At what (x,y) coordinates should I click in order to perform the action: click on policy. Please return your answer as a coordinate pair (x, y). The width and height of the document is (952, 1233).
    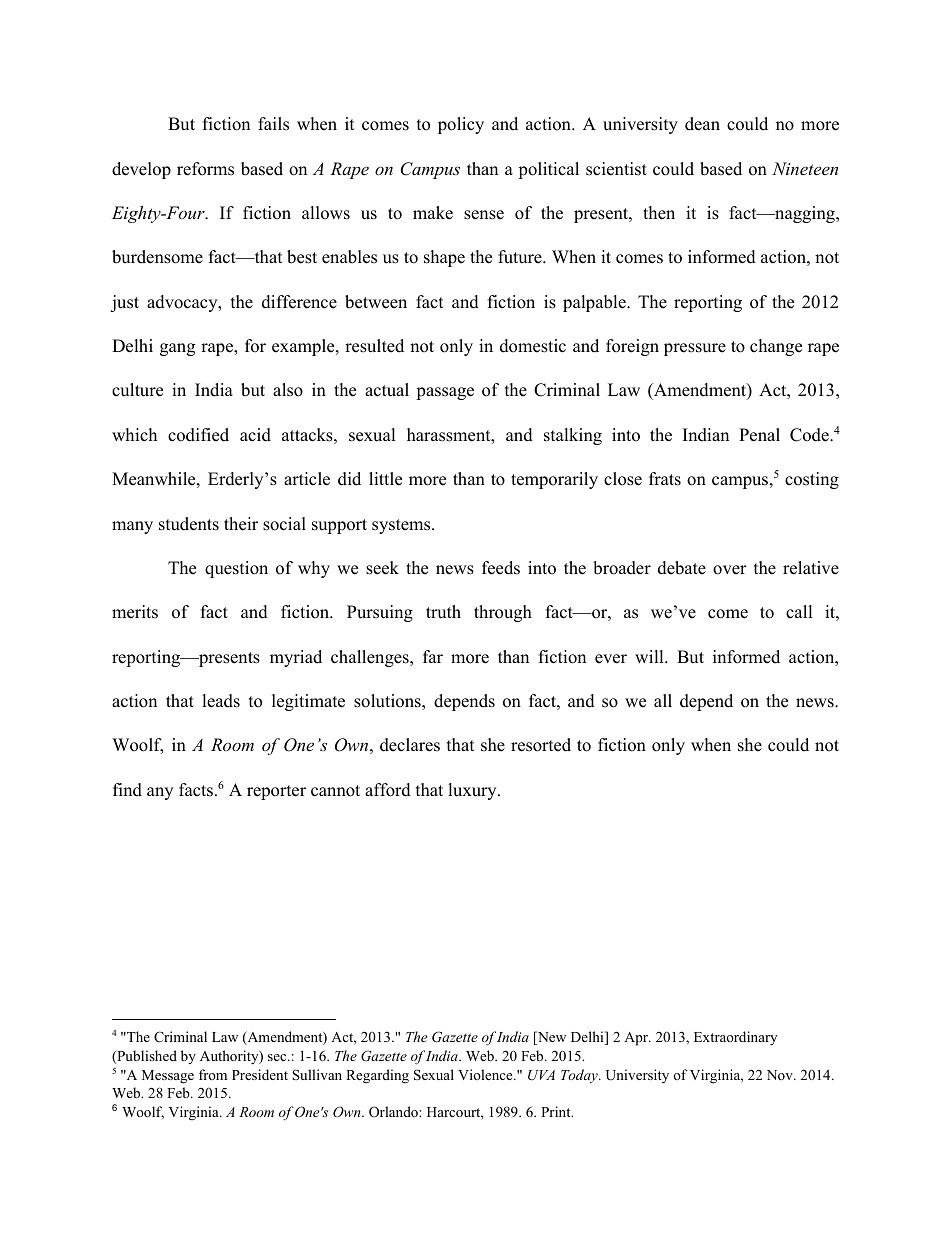
    Looking at the image, I should click on (461, 125).
